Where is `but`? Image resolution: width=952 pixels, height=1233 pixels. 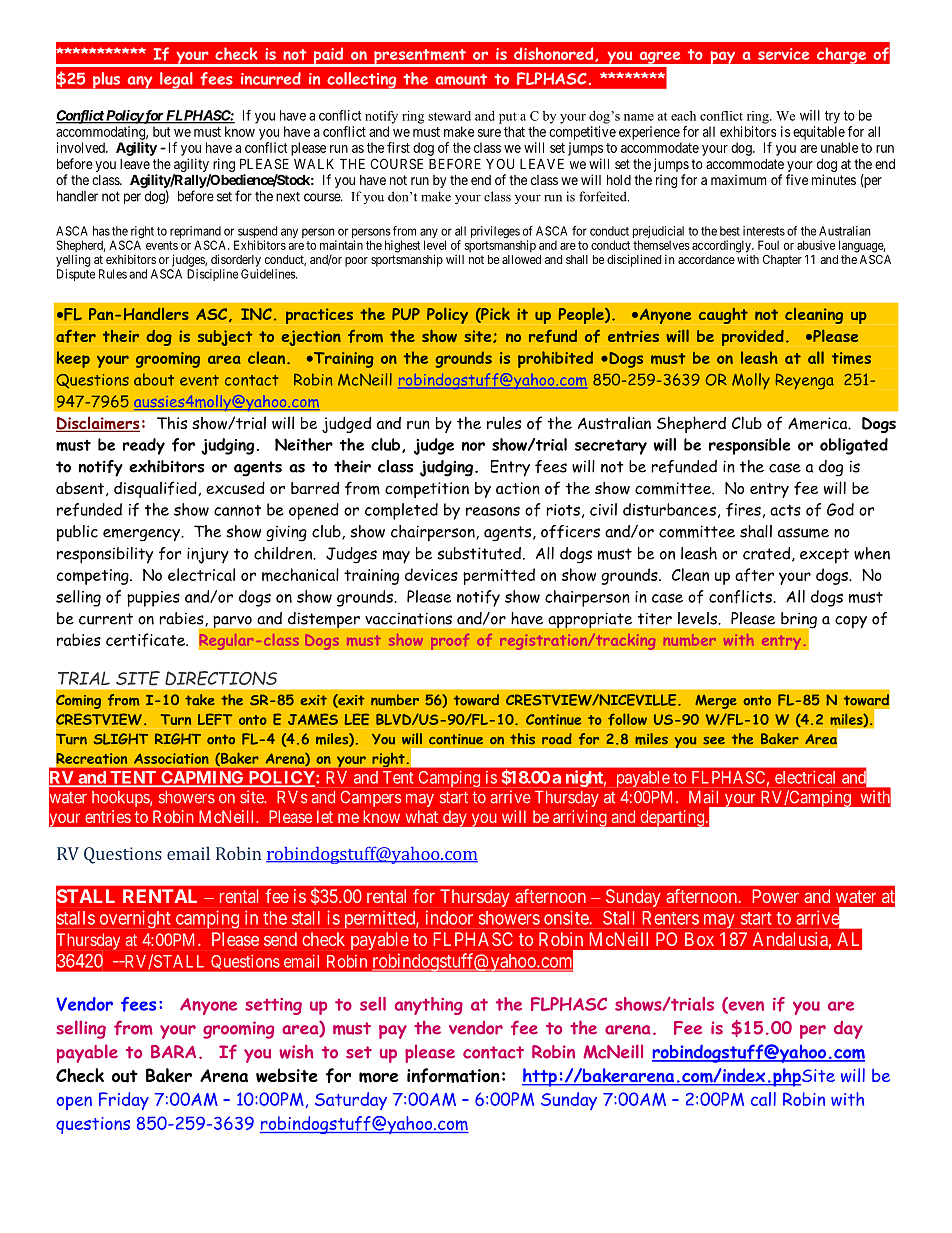
but is located at coordinates (161, 131).
